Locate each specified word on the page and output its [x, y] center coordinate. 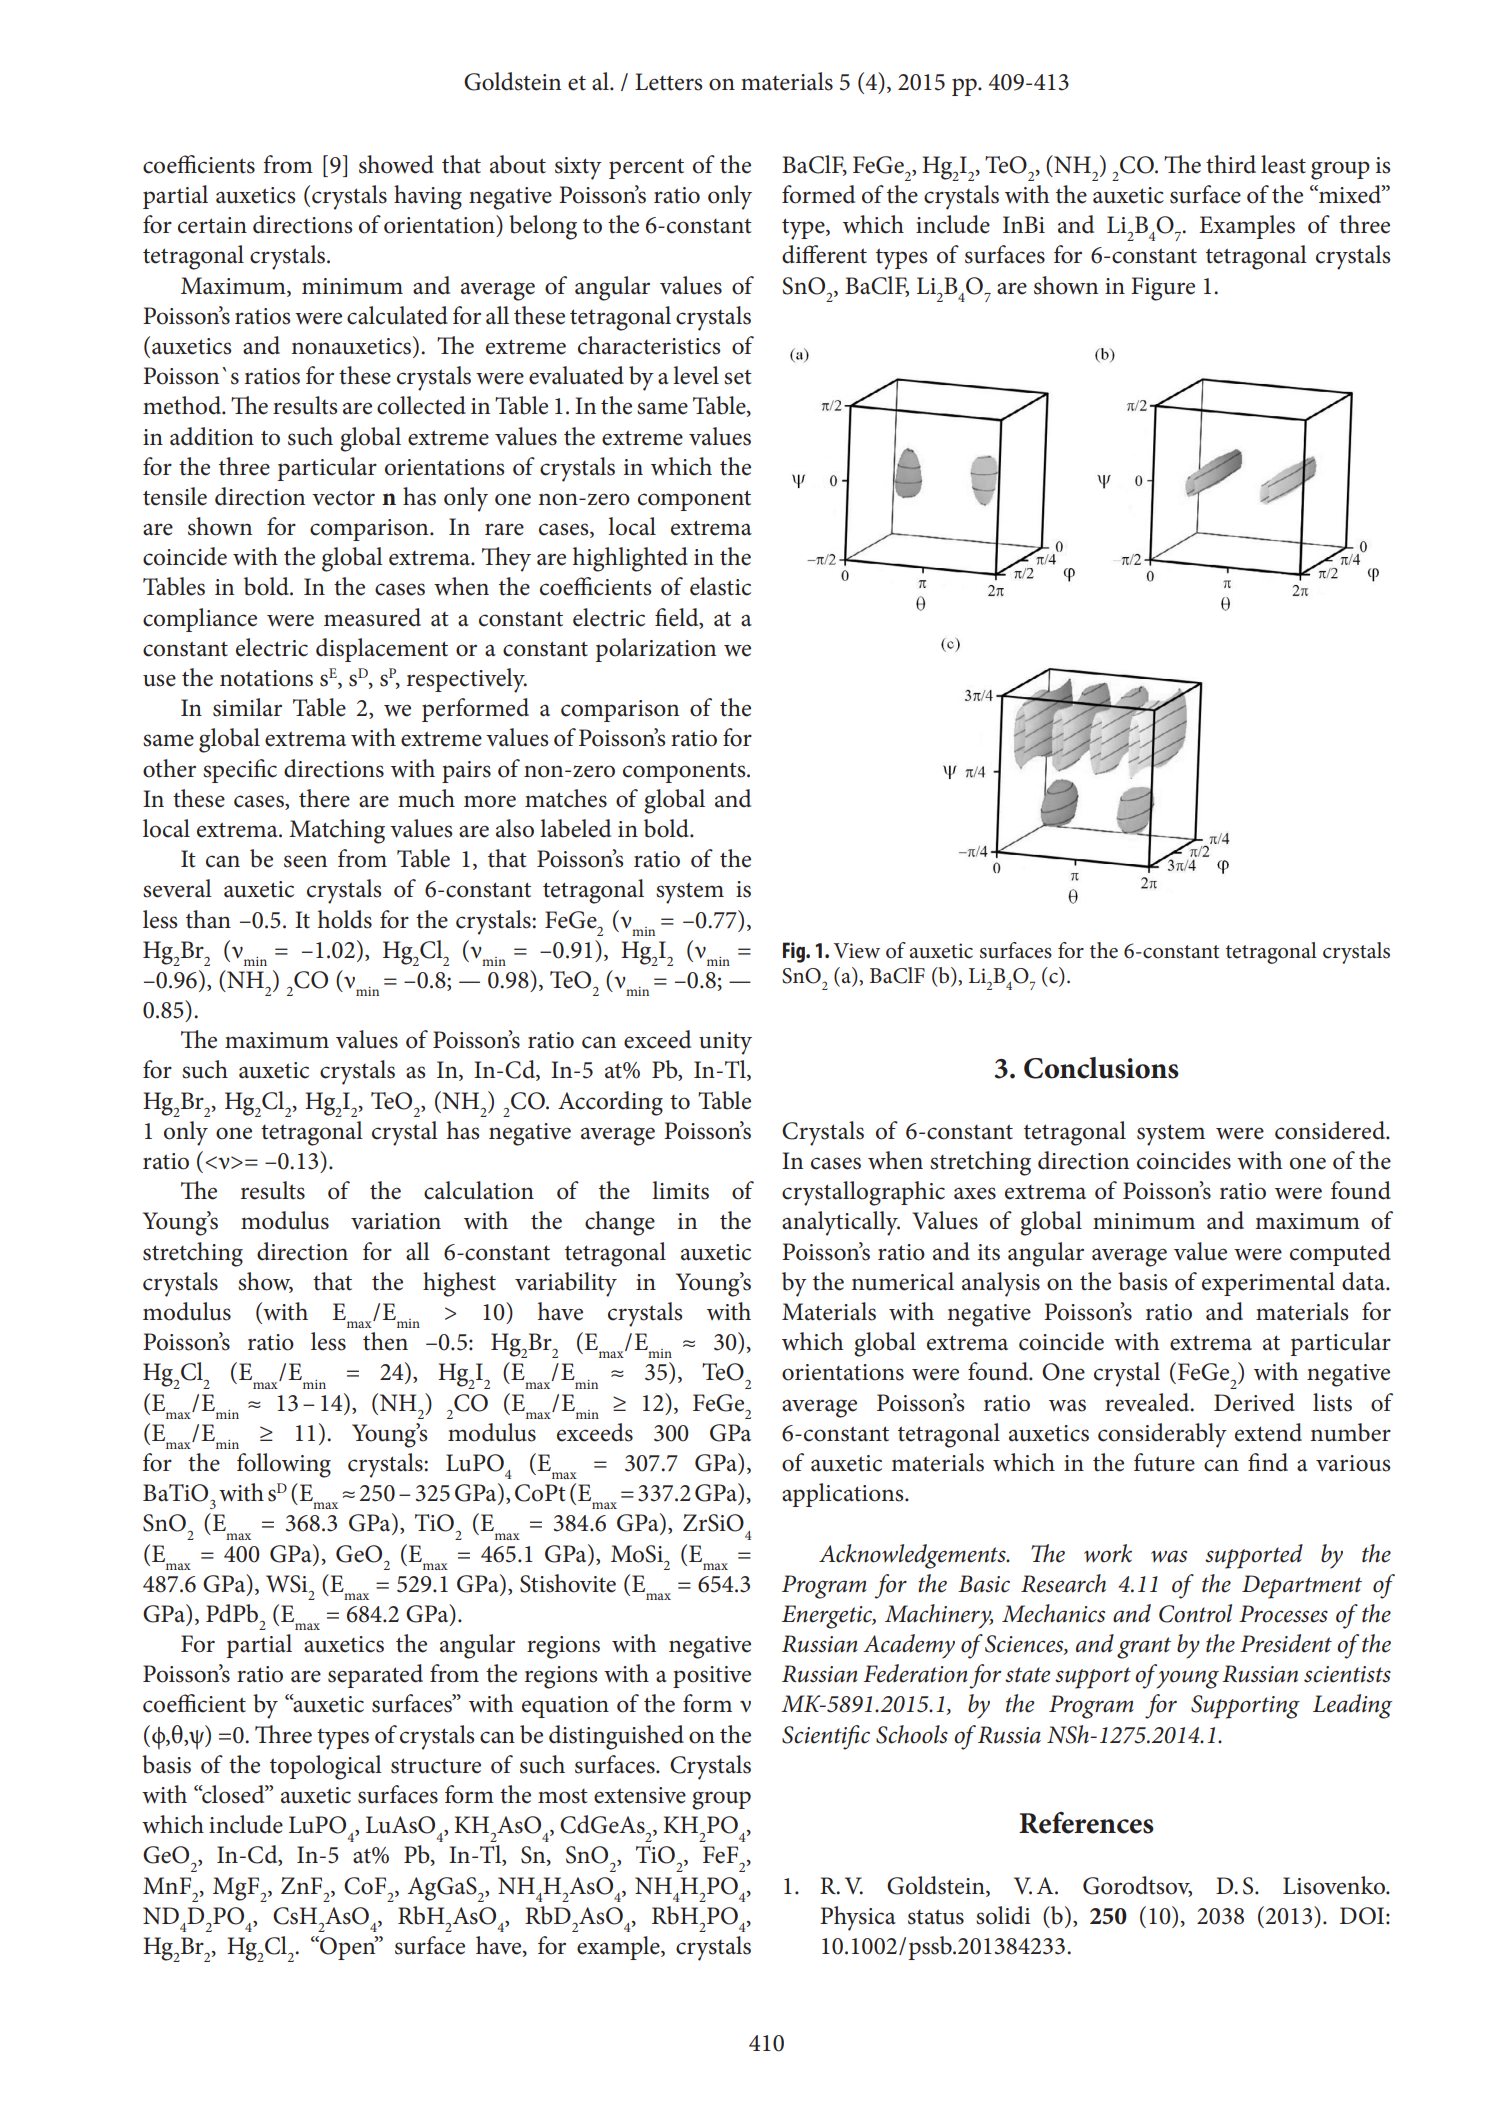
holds [345, 919]
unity [725, 1043]
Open [348, 1948]
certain [212, 225]
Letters [668, 82]
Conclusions [1101, 1068]
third [1231, 164]
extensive [640, 1795]
